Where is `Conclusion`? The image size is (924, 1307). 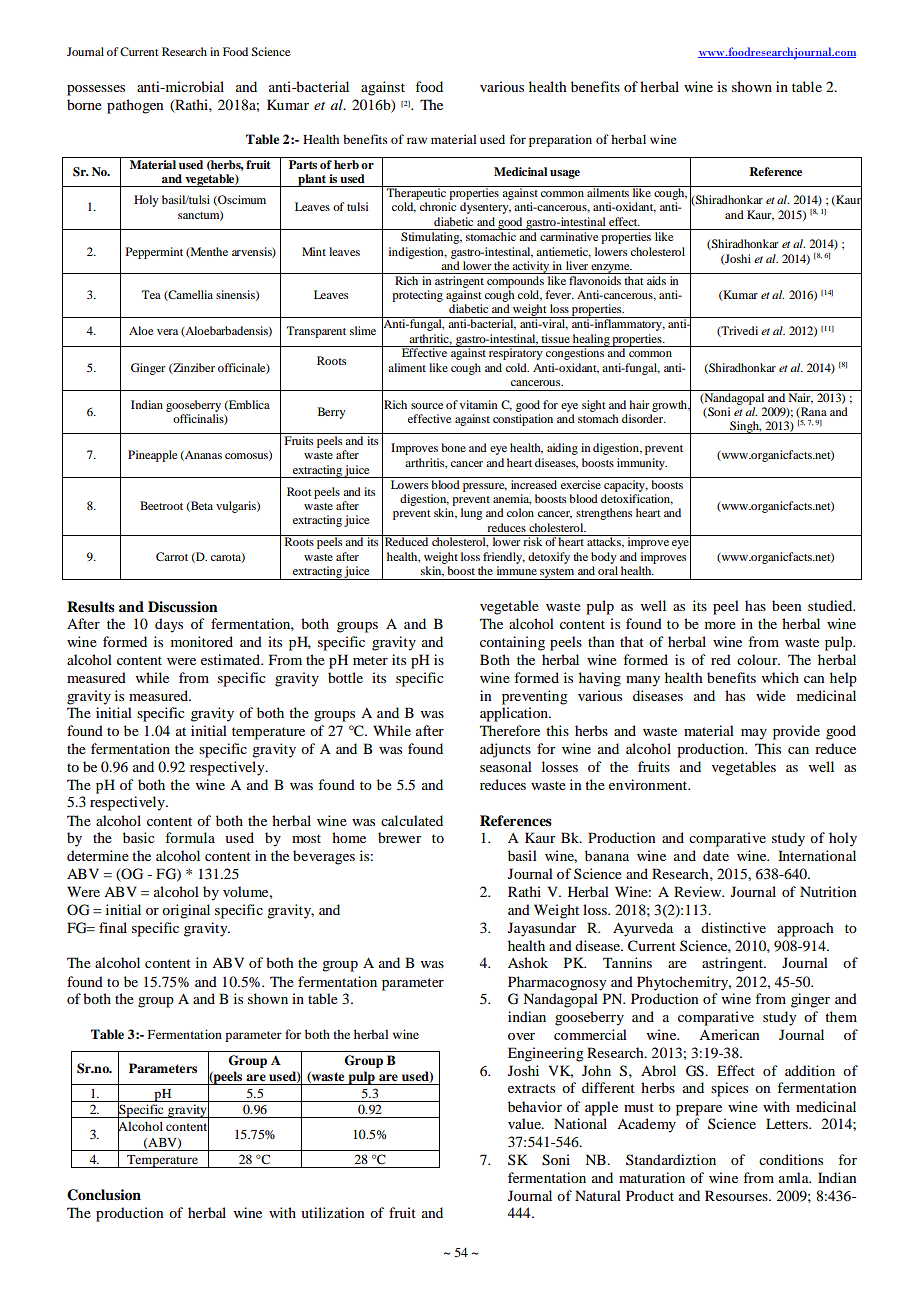
Conclusion is located at coordinates (104, 1195).
